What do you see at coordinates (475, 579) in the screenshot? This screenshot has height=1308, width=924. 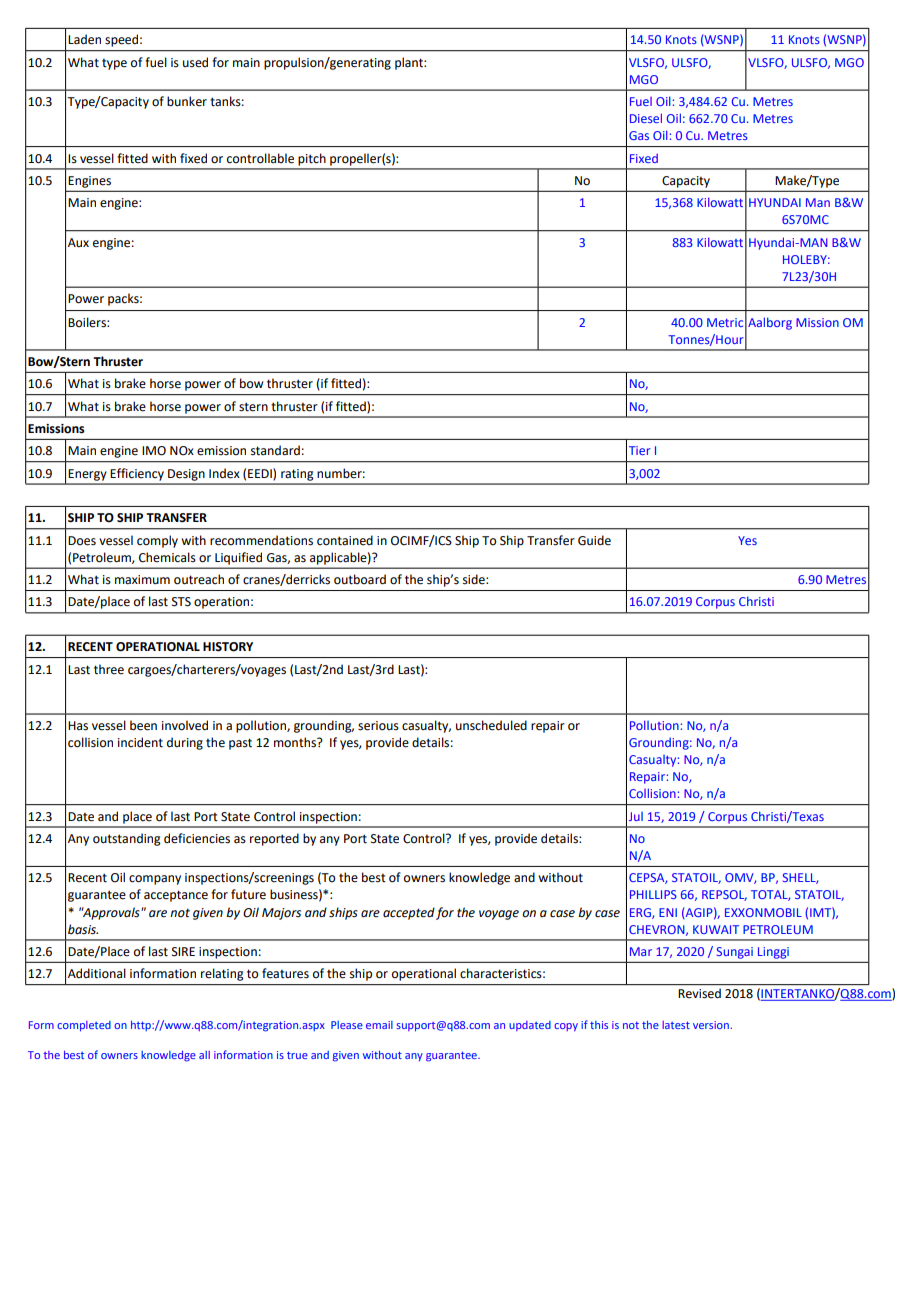 I see `side` at bounding box center [475, 579].
